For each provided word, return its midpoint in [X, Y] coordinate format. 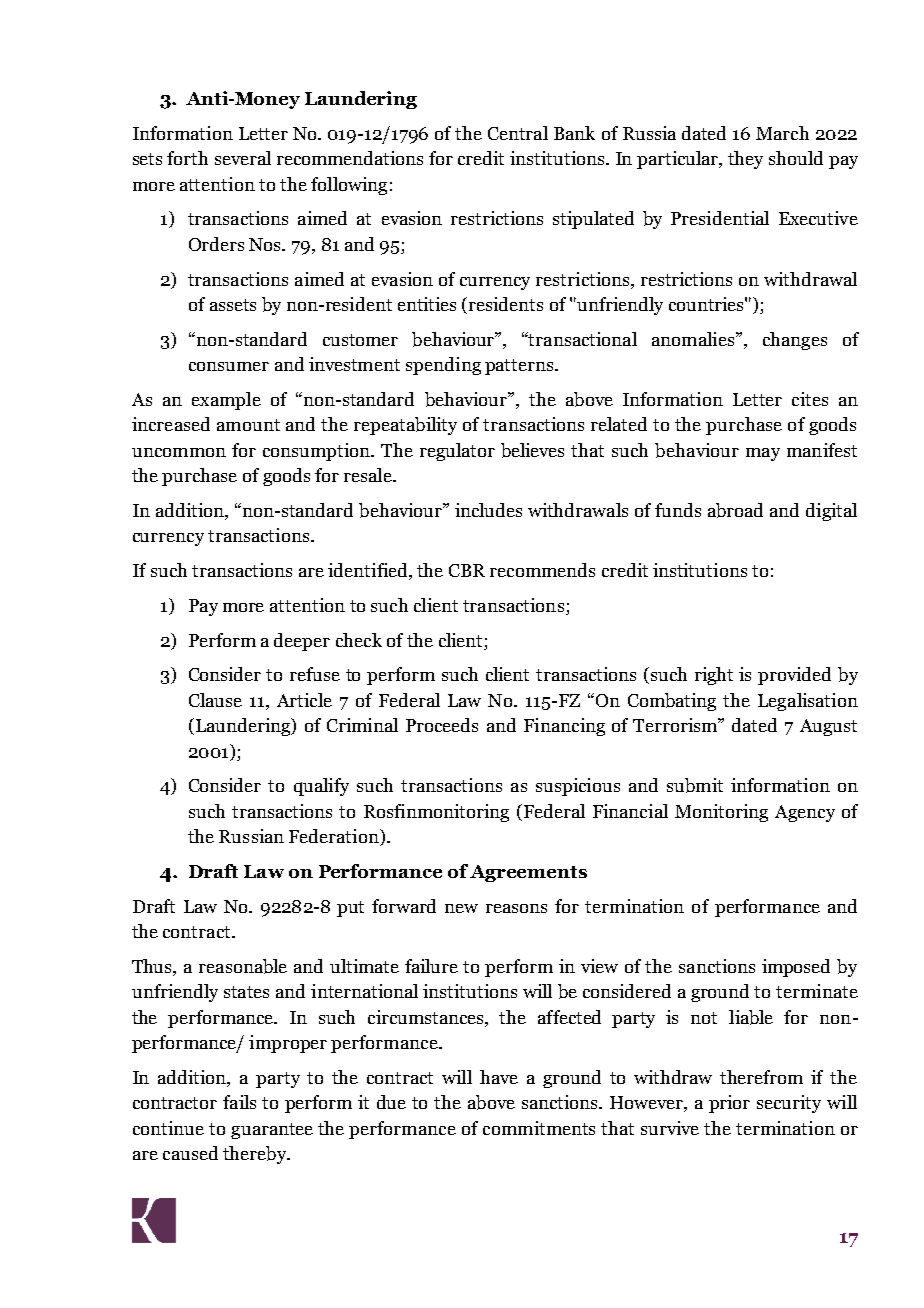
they [745, 160]
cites [810, 399]
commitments [539, 1128]
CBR [467, 570]
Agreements [528, 873]
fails [239, 1102]
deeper [302, 642]
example [226, 401]
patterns [520, 367]
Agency [805, 813]
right [714, 676]
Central [518, 133]
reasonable [243, 966]
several [243, 158]
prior [729, 1104]
